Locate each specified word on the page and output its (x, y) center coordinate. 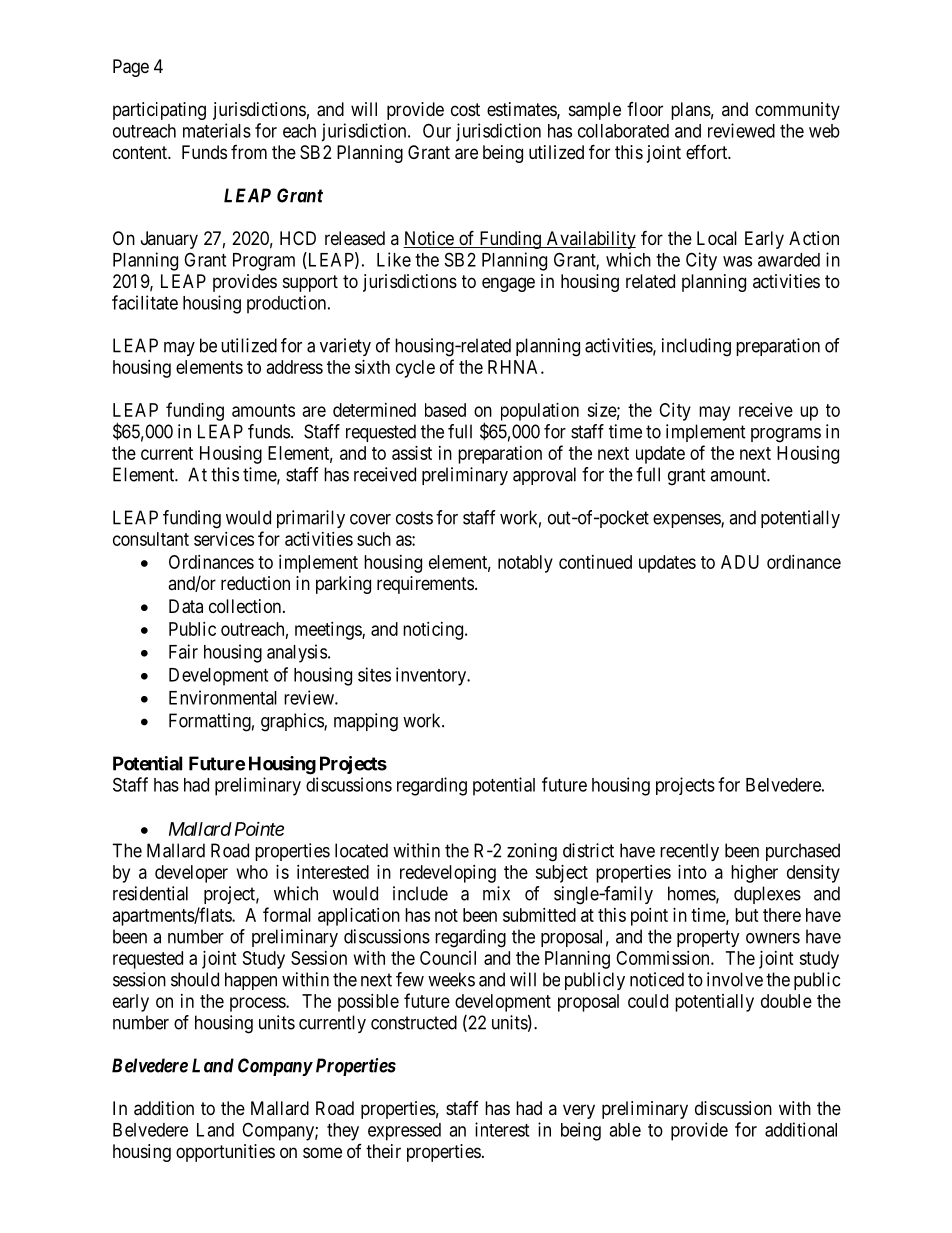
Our (437, 130)
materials (217, 130)
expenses (687, 521)
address (295, 367)
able (625, 1130)
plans (691, 111)
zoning (532, 852)
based (445, 410)
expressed (404, 1132)
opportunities (225, 1153)
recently (689, 852)
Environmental (223, 697)
